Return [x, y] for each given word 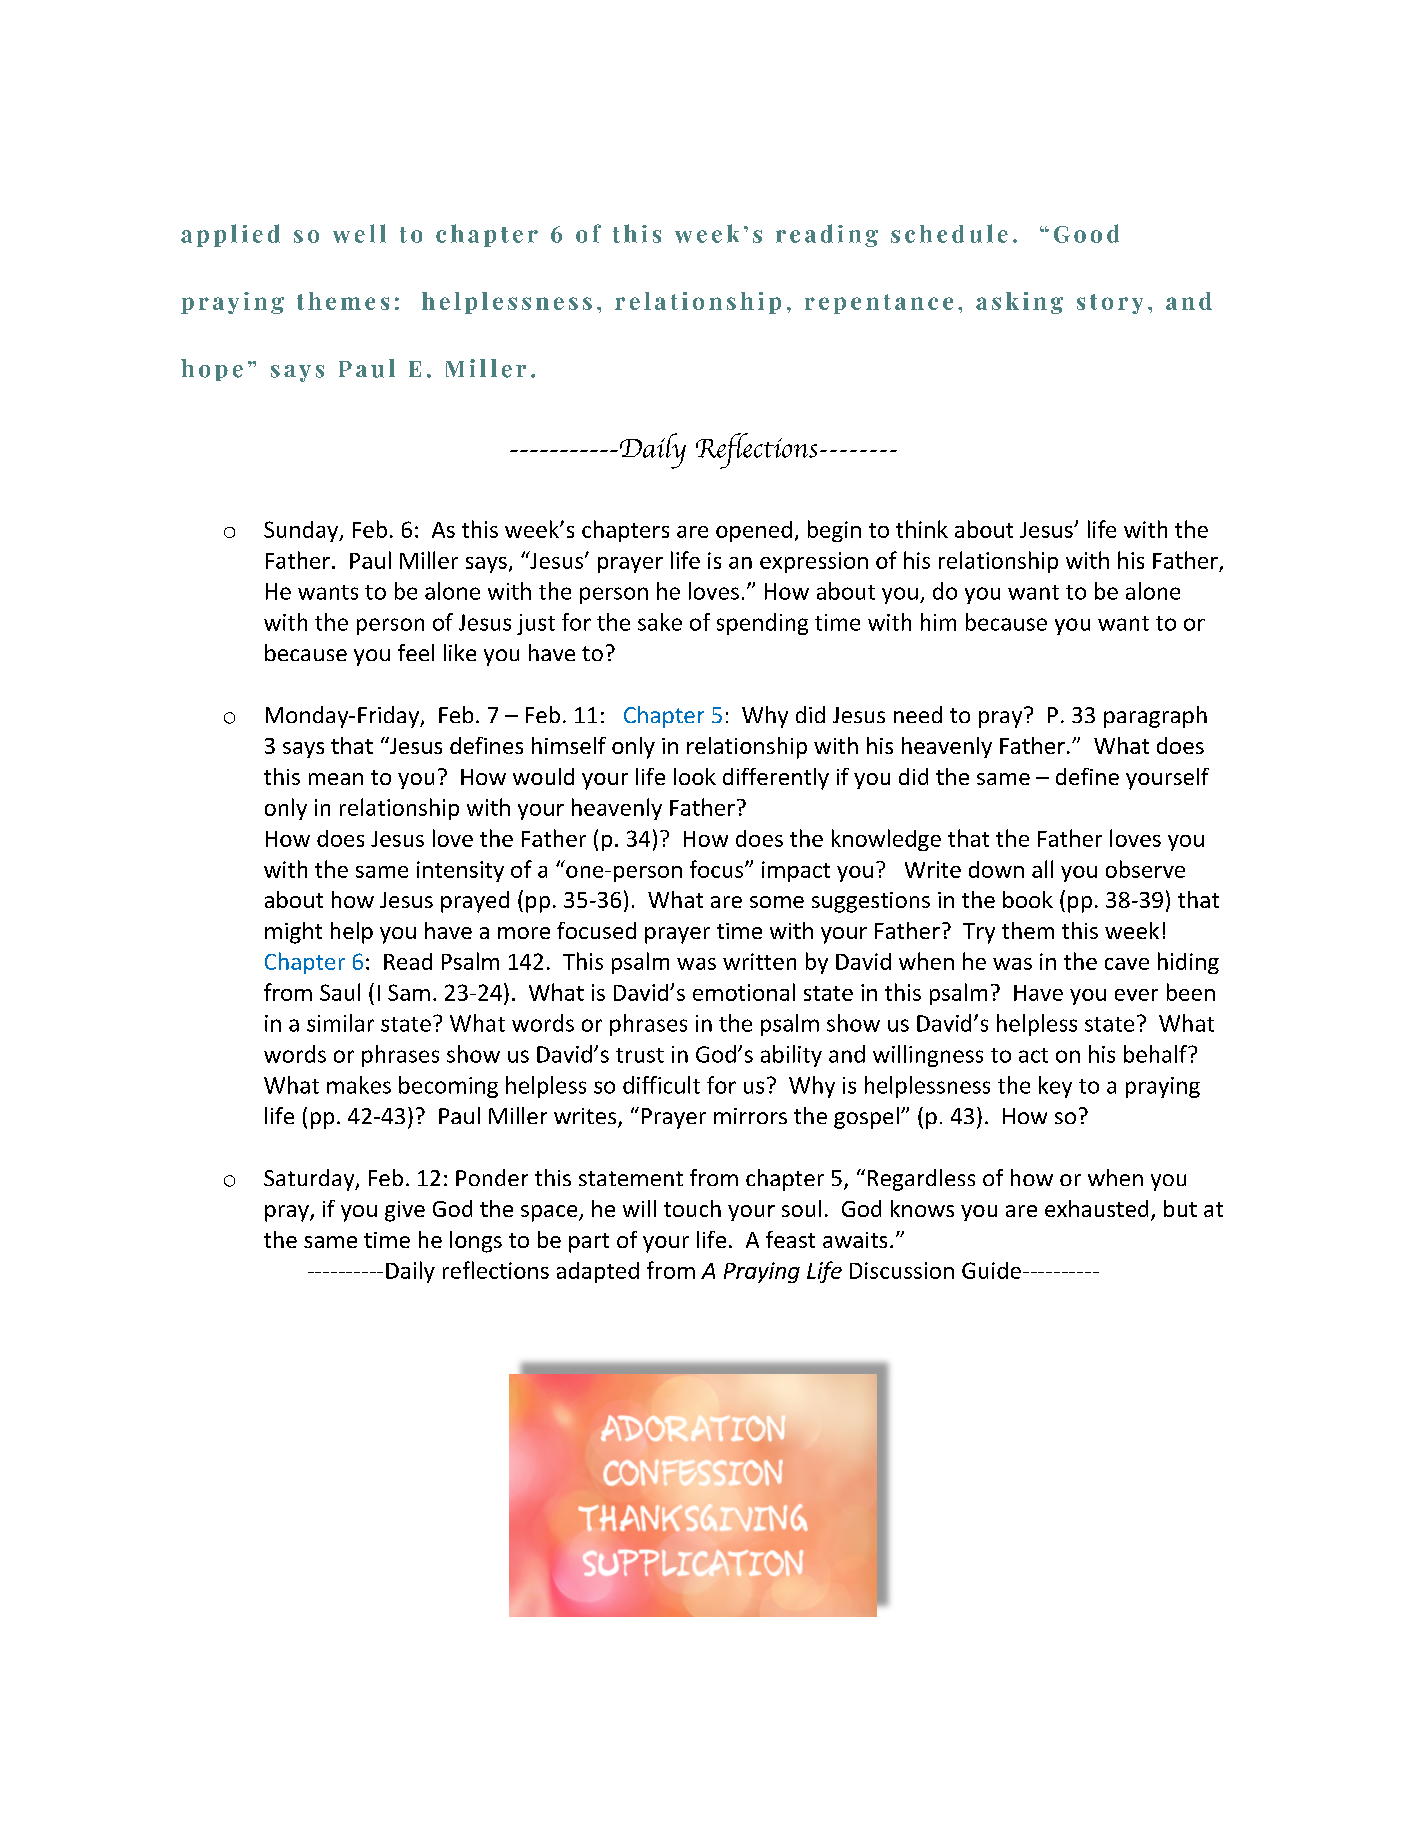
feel [416, 652]
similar [340, 1023]
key [1055, 1087]
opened [754, 531]
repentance [879, 304]
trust [640, 1055]
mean [336, 779]
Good [1086, 233]
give [405, 1211]
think [922, 529]
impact [796, 871]
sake [660, 622]
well [359, 233]
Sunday [302, 531]
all [1042, 869]
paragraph [1155, 717]
